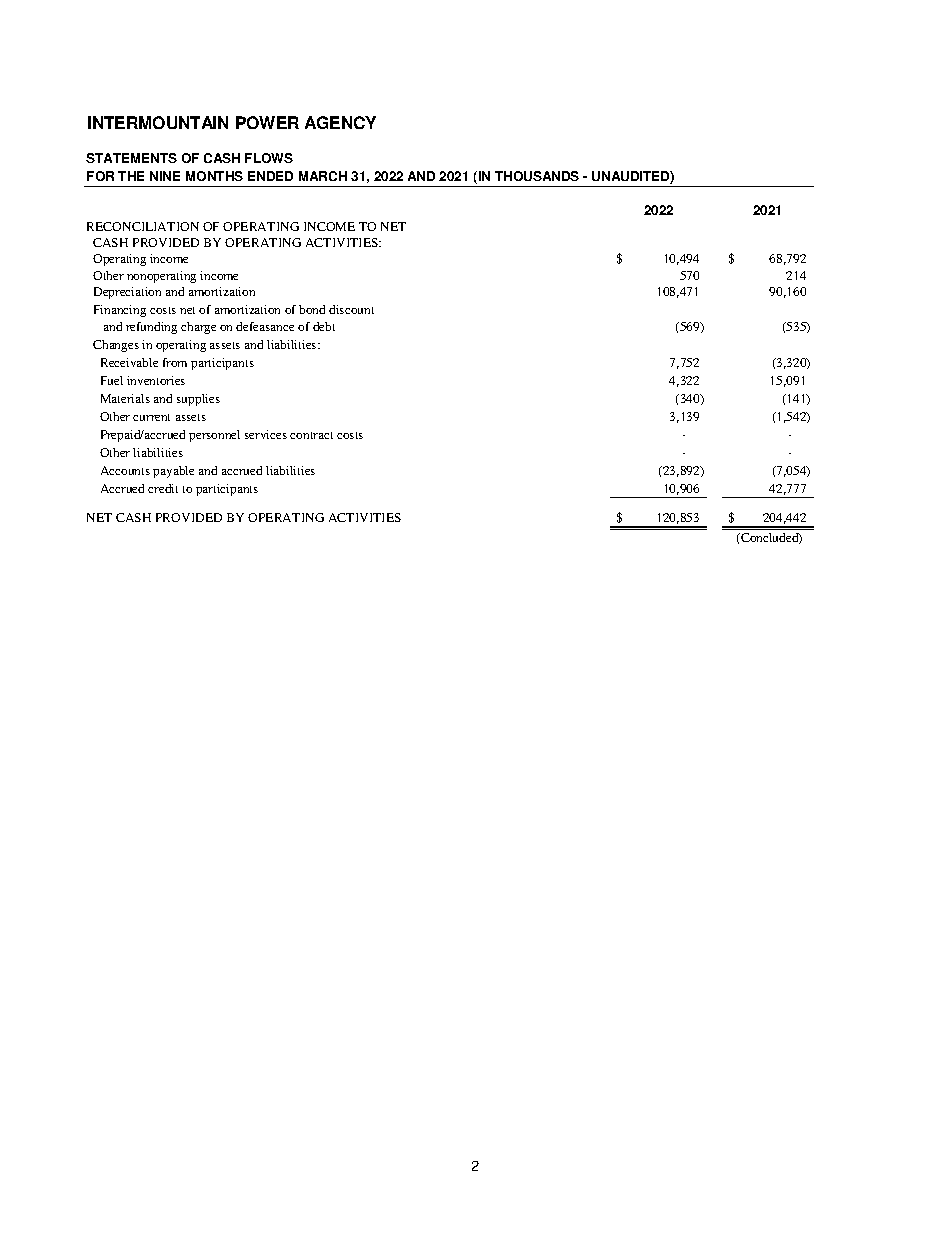  What do you see at coordinates (131, 158) in the page?
I see `STATEMENTS` at bounding box center [131, 158].
